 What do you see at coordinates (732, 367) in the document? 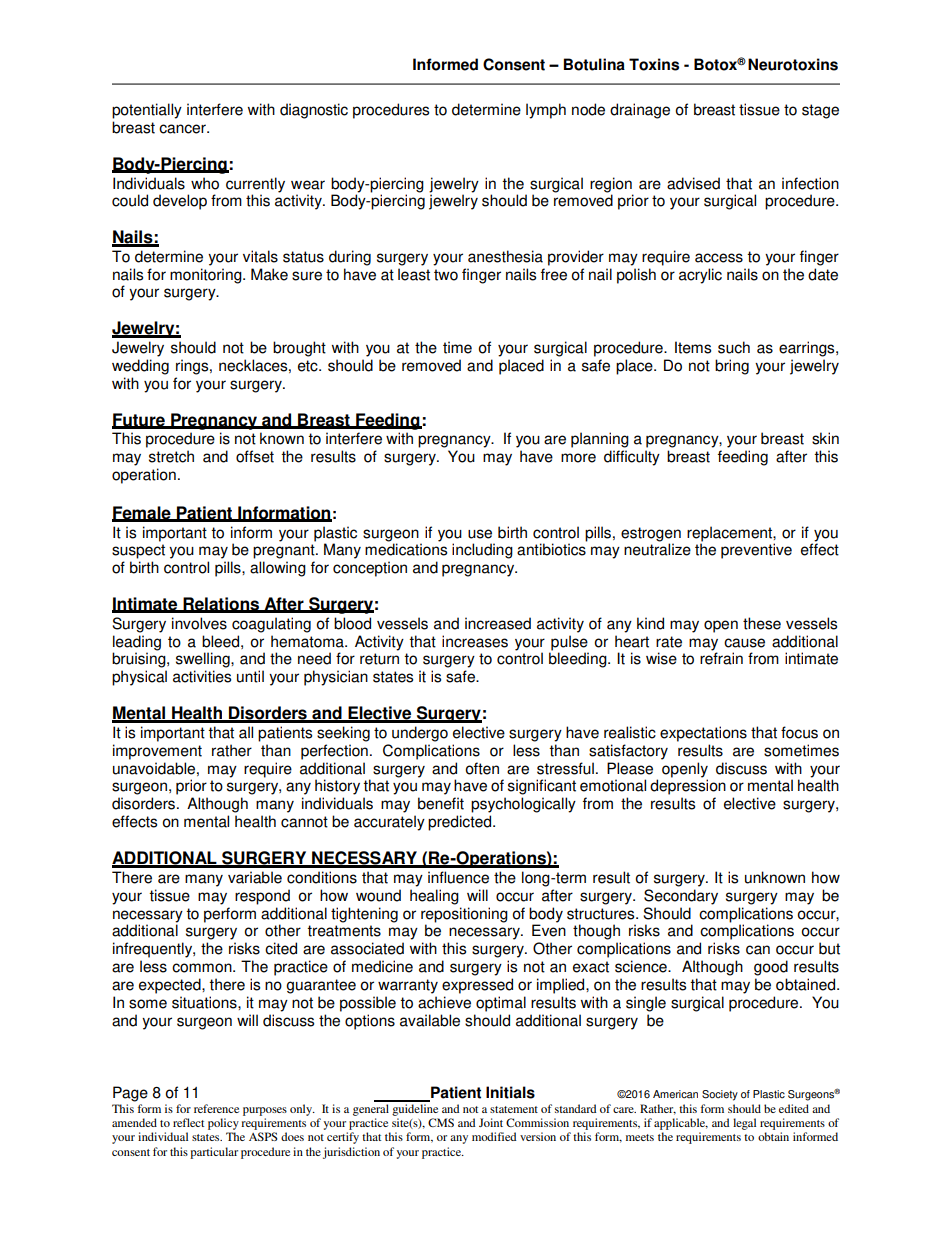
I see `bring` at bounding box center [732, 367].
